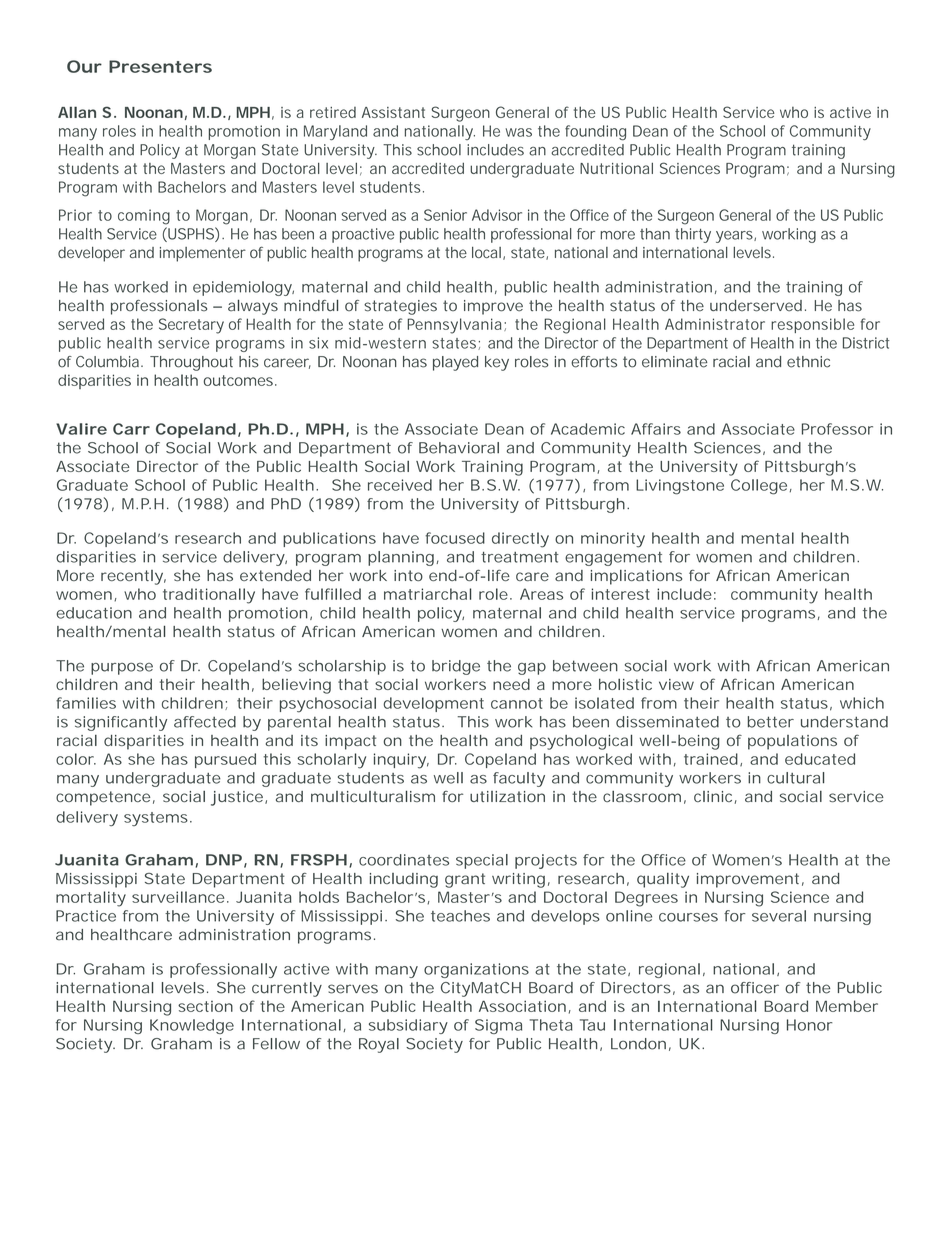 The image size is (952, 1233). What do you see at coordinates (192, 1026) in the image?
I see `Knowledge` at bounding box center [192, 1026].
